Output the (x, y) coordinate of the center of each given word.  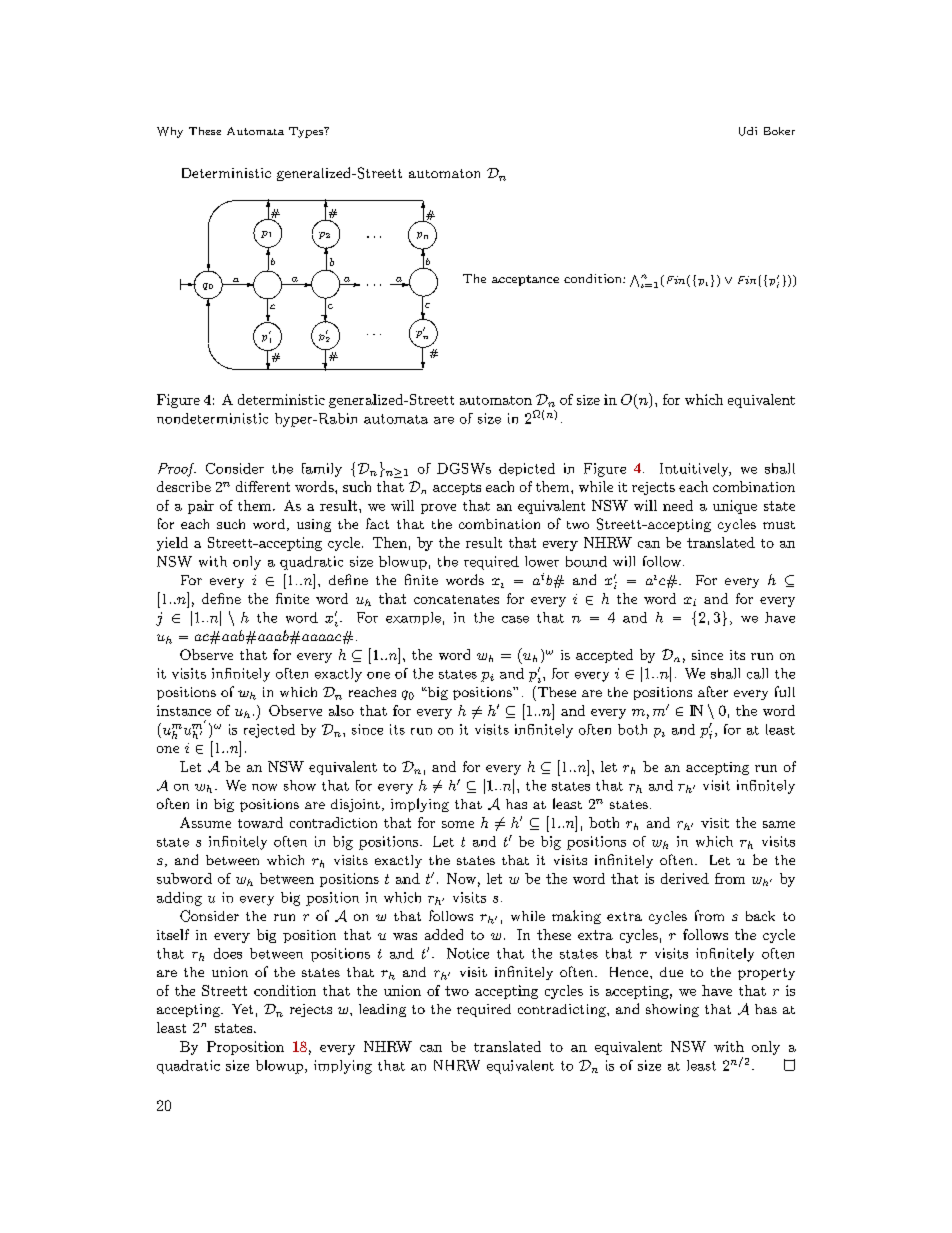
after (713, 691)
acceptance (525, 280)
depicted (527, 469)
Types (307, 132)
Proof (177, 470)
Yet (242, 1009)
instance (184, 710)
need (678, 505)
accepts (457, 489)
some (458, 824)
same (779, 824)
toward (260, 822)
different (263, 486)
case (515, 619)
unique (735, 507)
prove (438, 509)
